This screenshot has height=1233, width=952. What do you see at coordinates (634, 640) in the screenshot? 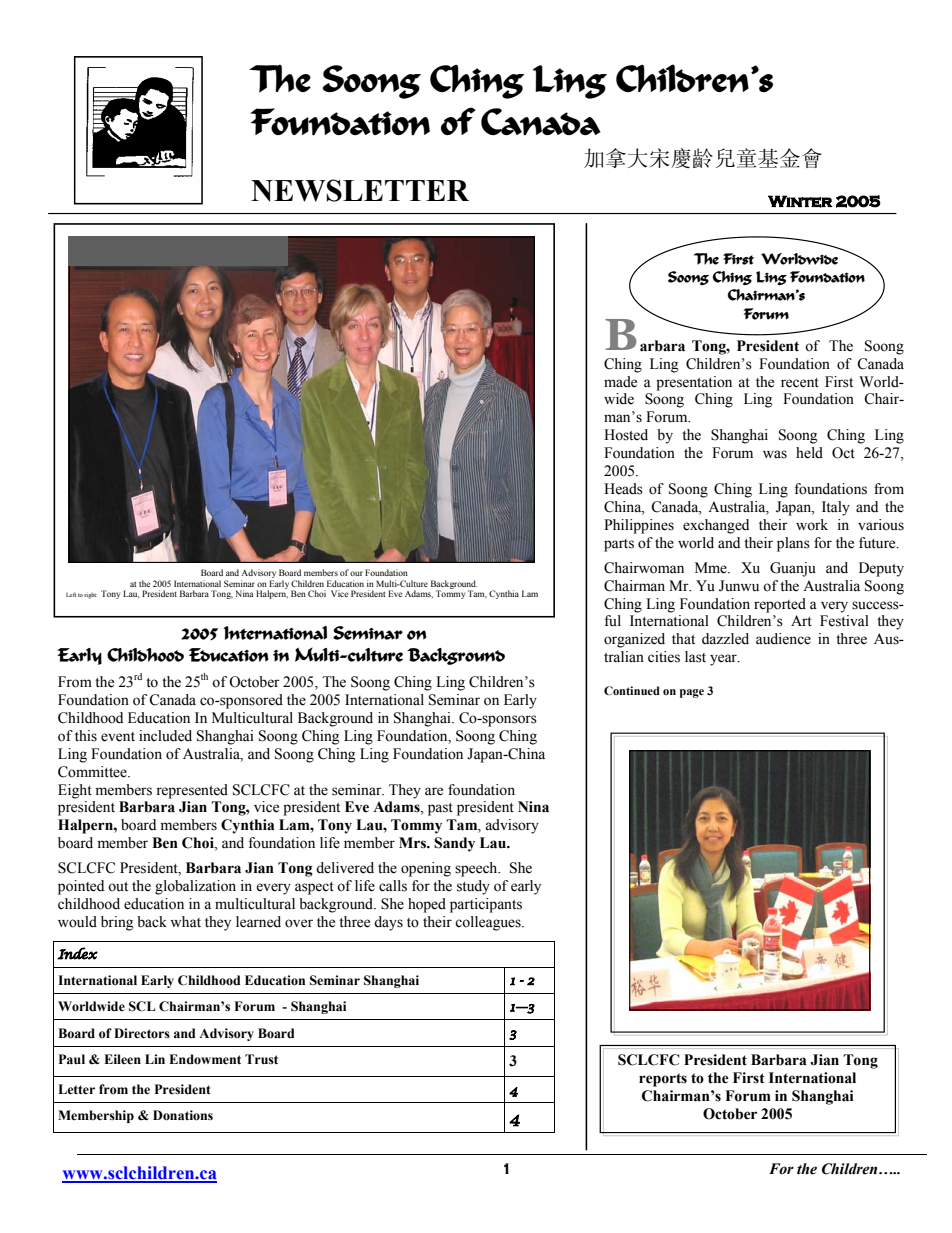
I see `organized` at bounding box center [634, 640].
